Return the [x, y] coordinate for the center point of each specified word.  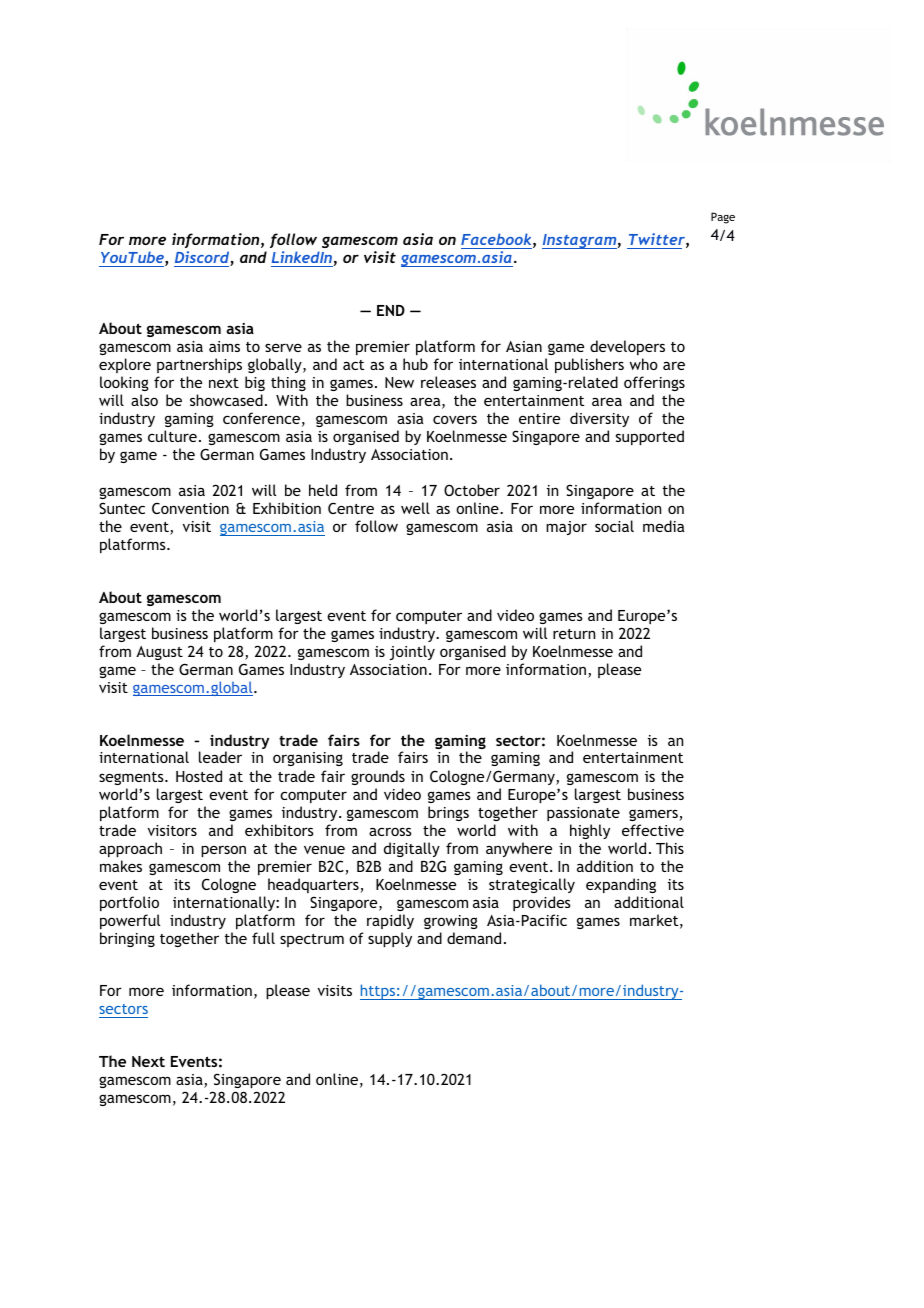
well [415, 508]
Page [723, 218]
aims [224, 346]
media [664, 526]
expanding [621, 885]
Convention [190, 508]
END [391, 310]
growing [451, 922]
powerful [130, 921]
